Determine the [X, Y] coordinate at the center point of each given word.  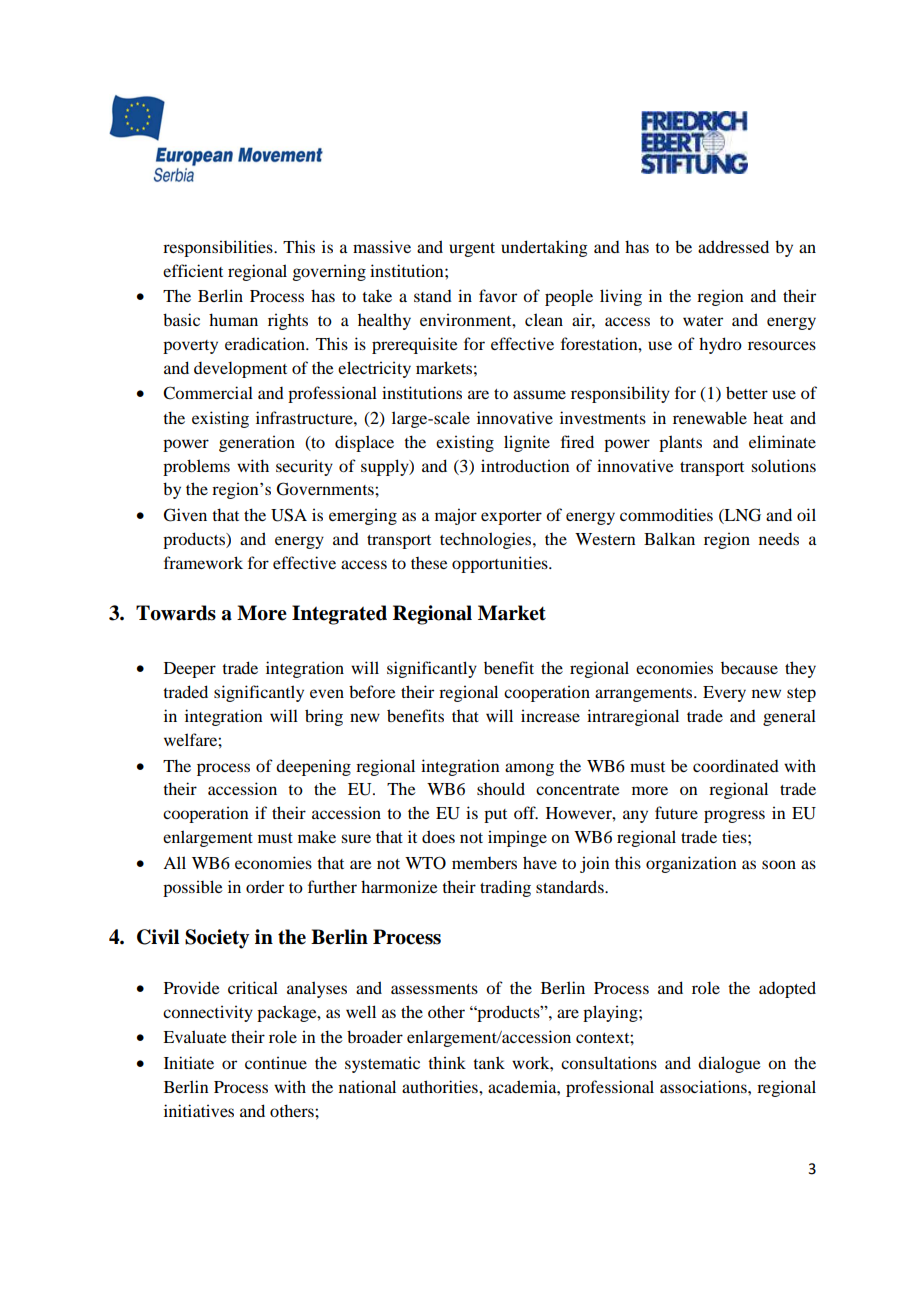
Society [217, 939]
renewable [710, 417]
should [501, 788]
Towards [176, 613]
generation [257, 443]
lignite [527, 443]
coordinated [736, 765]
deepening [313, 767]
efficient [193, 270]
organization [691, 864]
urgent [472, 250]
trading [505, 888]
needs [779, 539]
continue [276, 1062]
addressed [733, 246]
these [429, 563]
